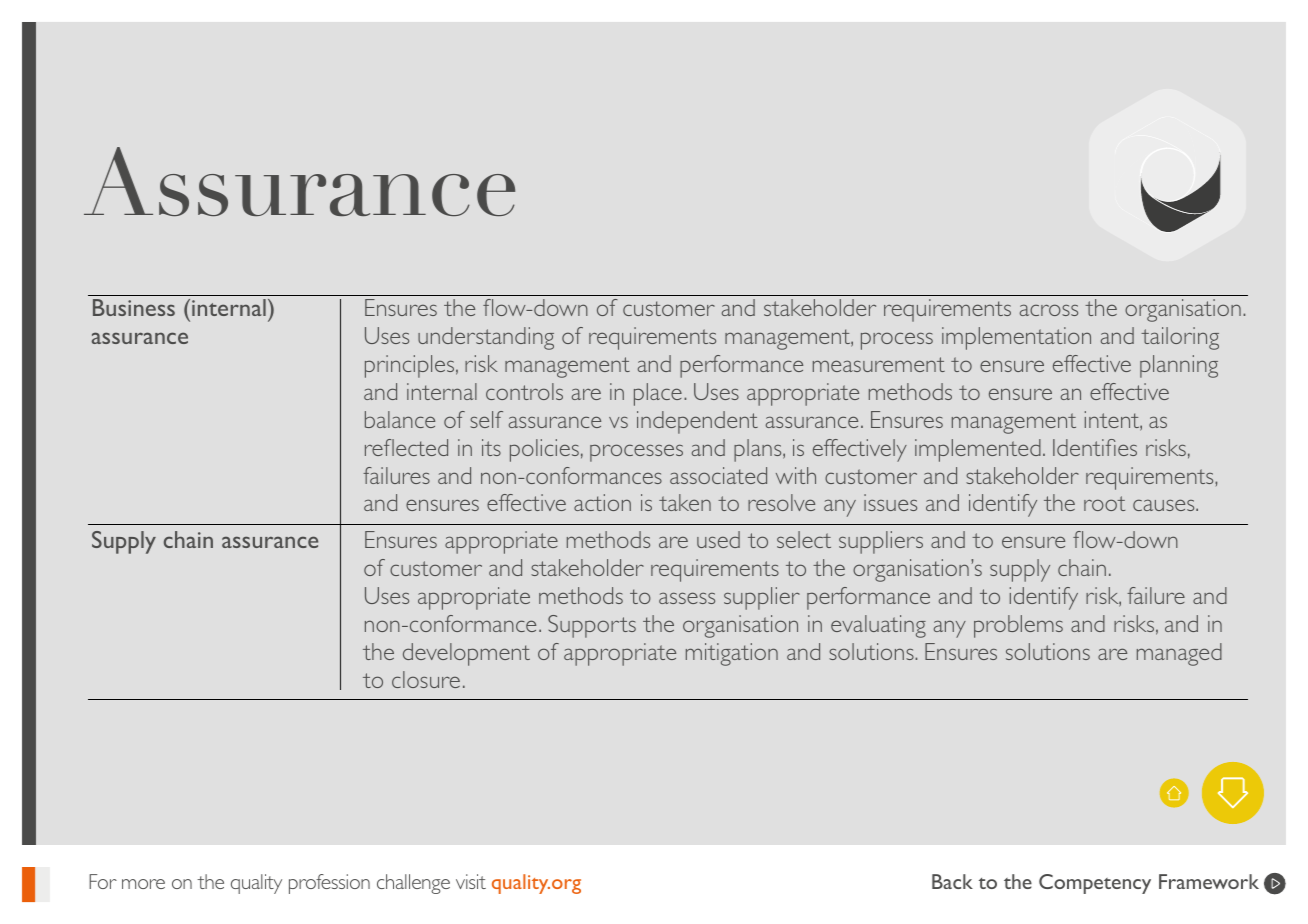 This document has width=1308, height=924. Describe the element at coordinates (471, 881) in the document. I see `visit` at that location.
